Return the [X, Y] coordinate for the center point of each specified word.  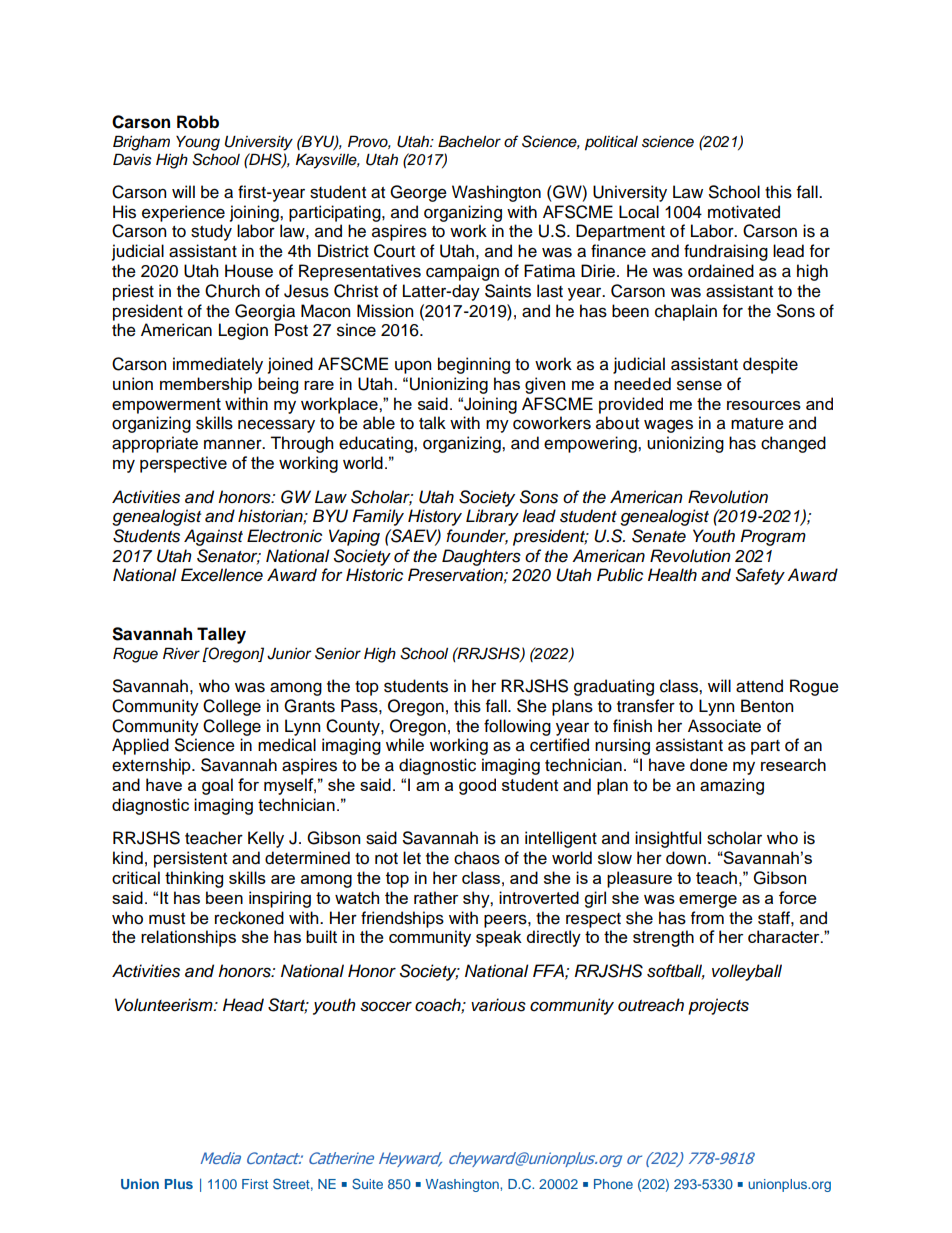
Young [198, 143]
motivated [744, 212]
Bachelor [469, 141]
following [517, 727]
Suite [367, 1183]
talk [432, 423]
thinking [194, 879]
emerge [708, 901]
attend [759, 686]
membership [206, 385]
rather [436, 897]
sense [699, 385]
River [181, 653]
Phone [613, 1184]
